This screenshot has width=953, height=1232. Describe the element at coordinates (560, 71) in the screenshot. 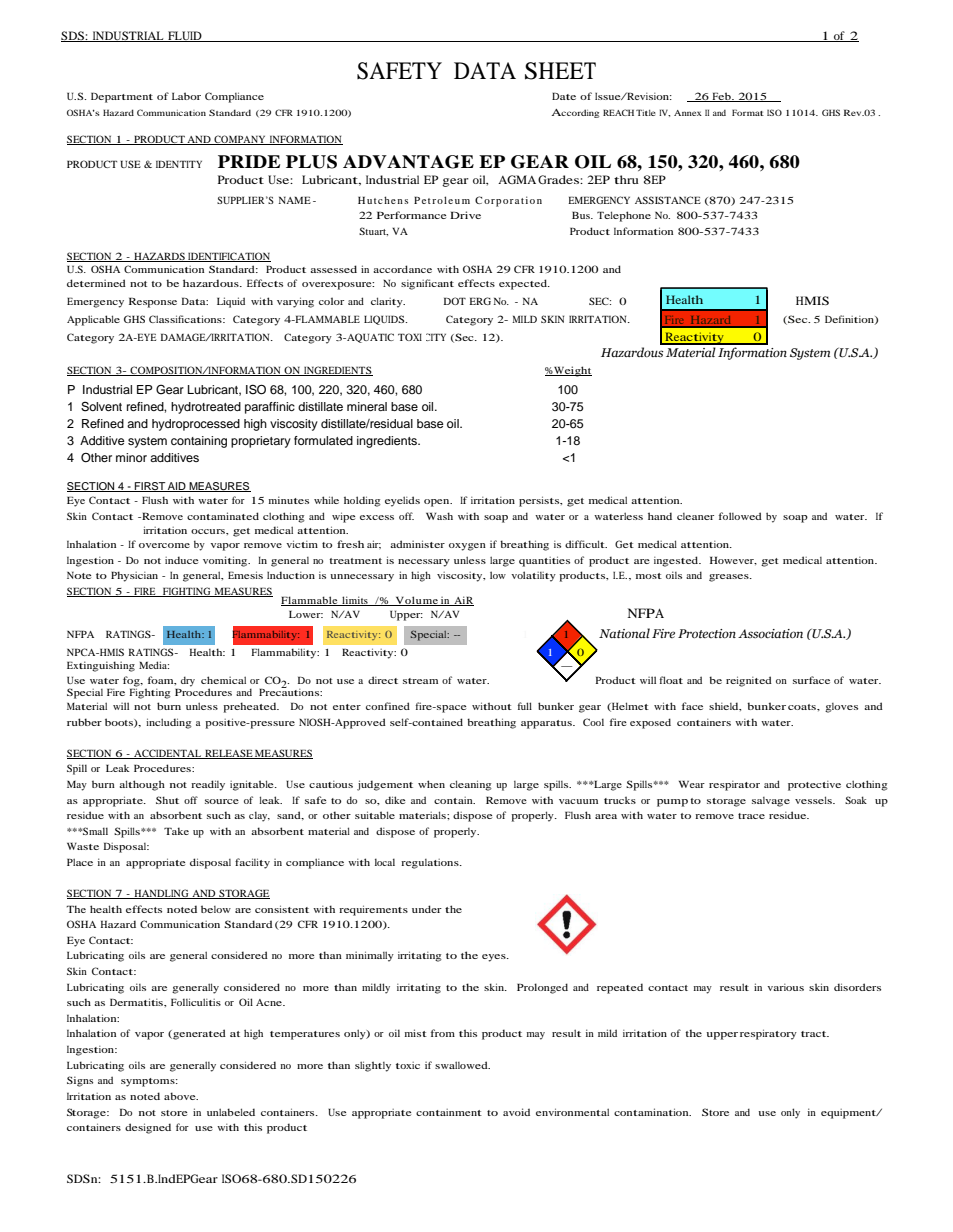

I see `SHEET` at that location.
